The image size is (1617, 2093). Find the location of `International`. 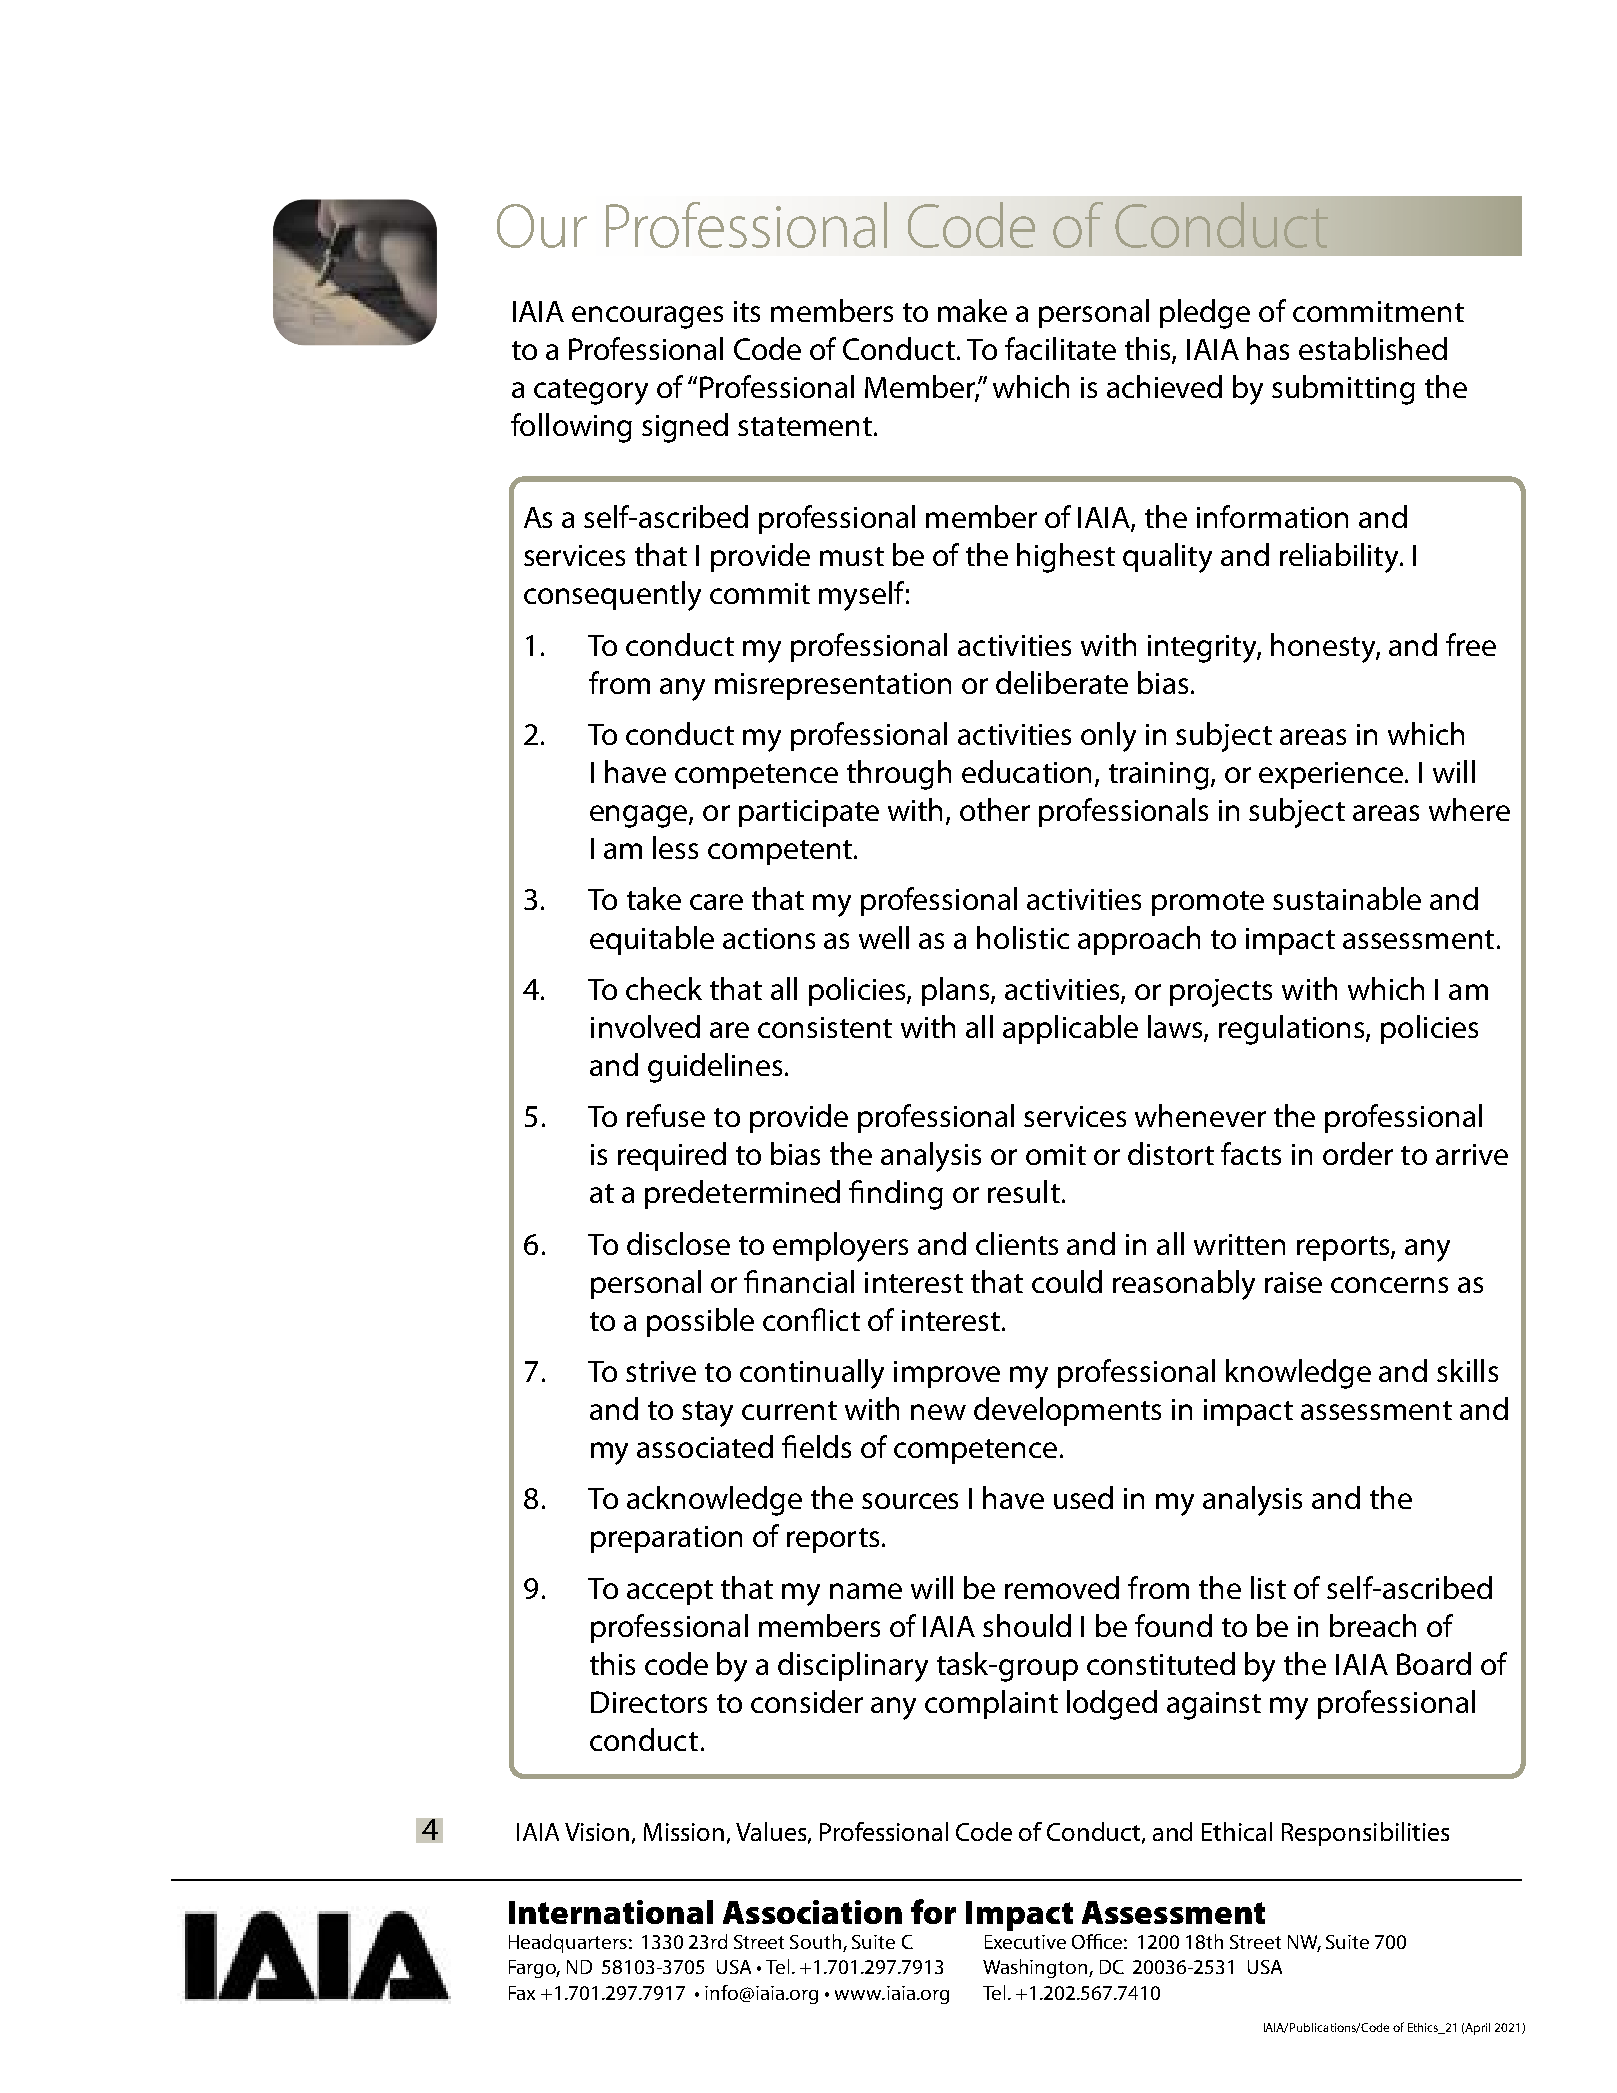

International is located at coordinates (611, 1912).
